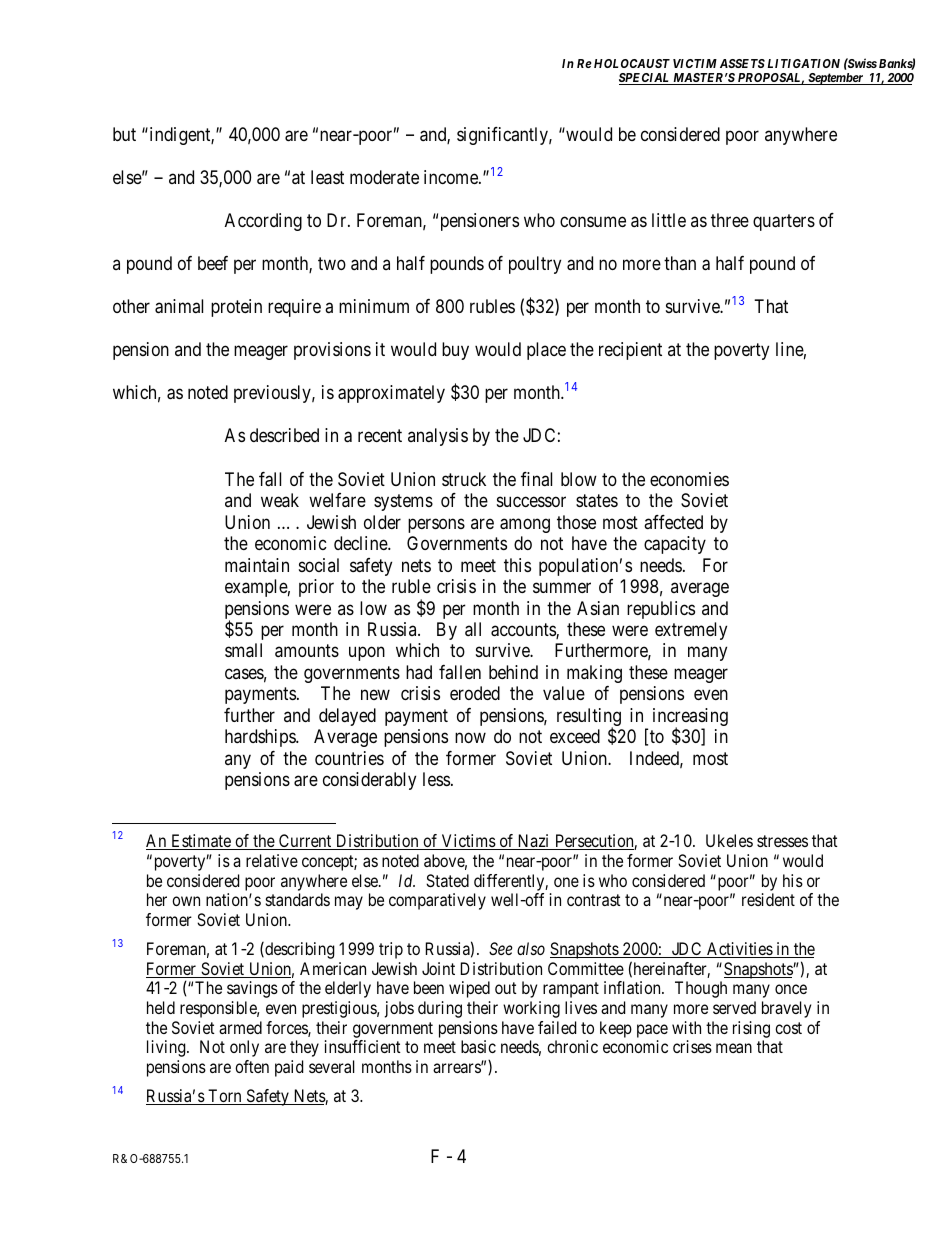 The width and height of the screenshot is (952, 1233). Describe the element at coordinates (470, 738) in the screenshot. I see `now` at that location.
